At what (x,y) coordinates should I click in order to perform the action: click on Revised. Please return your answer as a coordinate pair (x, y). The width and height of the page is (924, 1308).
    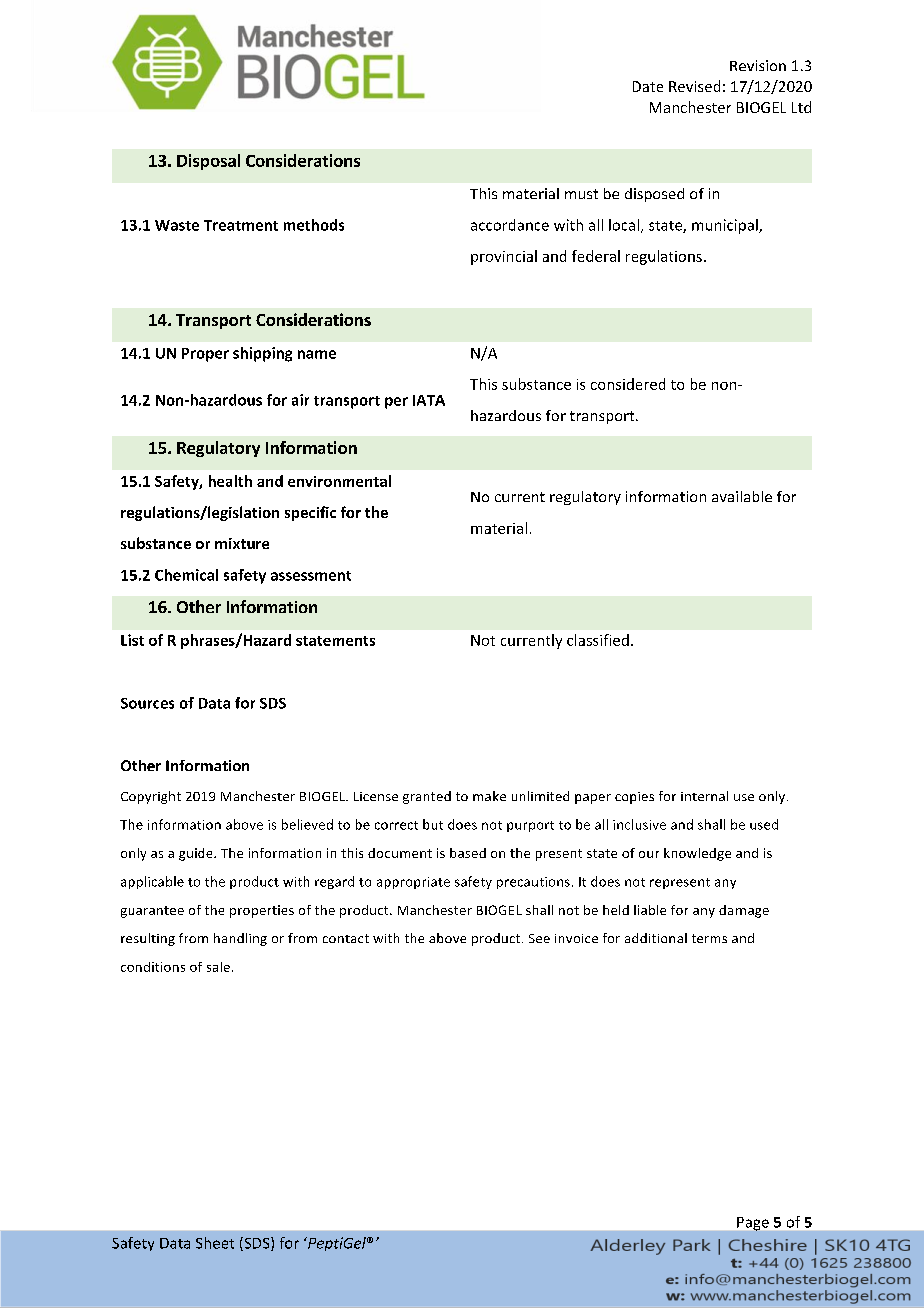
    Looking at the image, I should click on (694, 86).
